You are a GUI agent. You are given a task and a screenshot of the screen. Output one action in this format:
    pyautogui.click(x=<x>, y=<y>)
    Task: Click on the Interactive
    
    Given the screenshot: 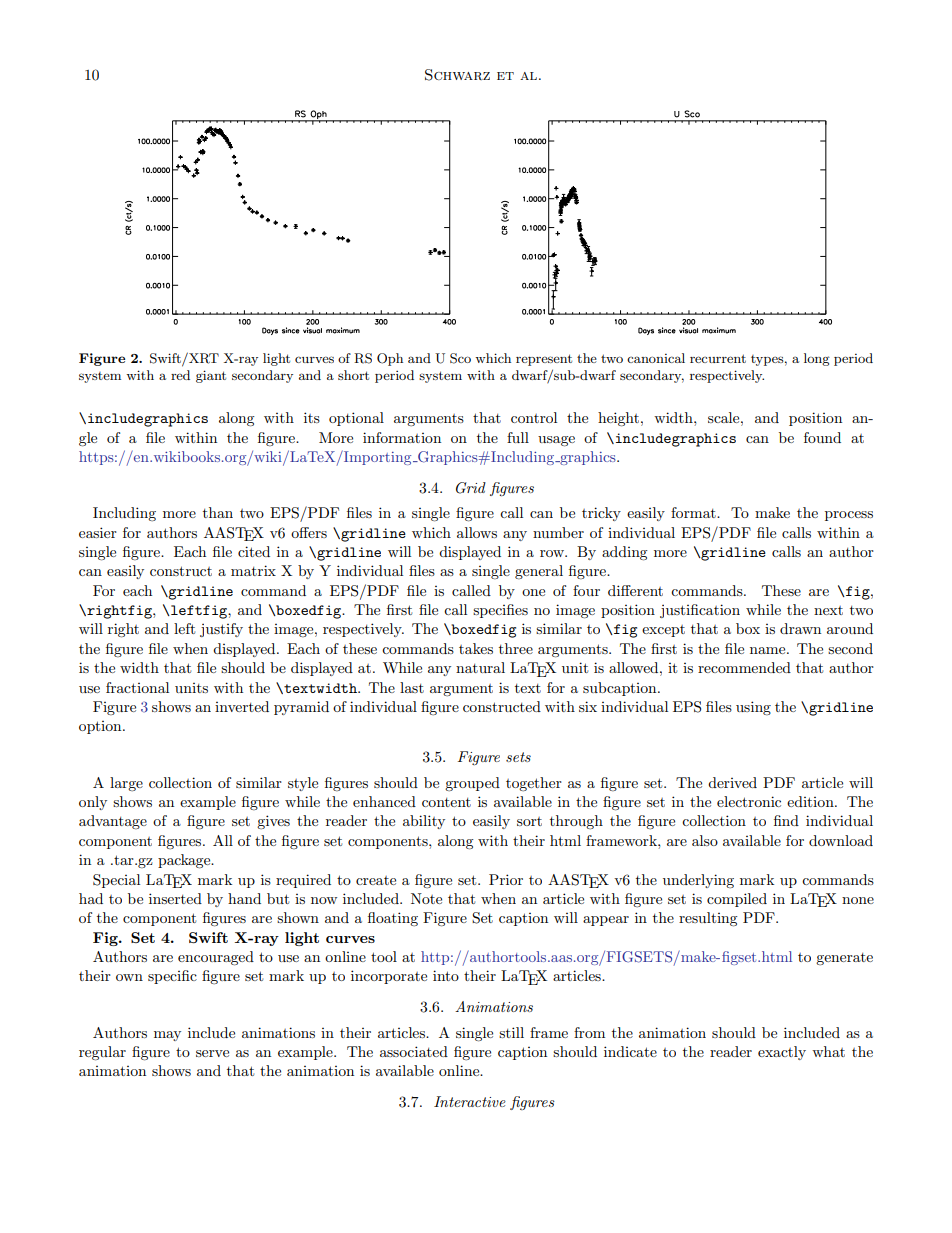 What is the action you would take?
    pyautogui.click(x=470, y=1101)
